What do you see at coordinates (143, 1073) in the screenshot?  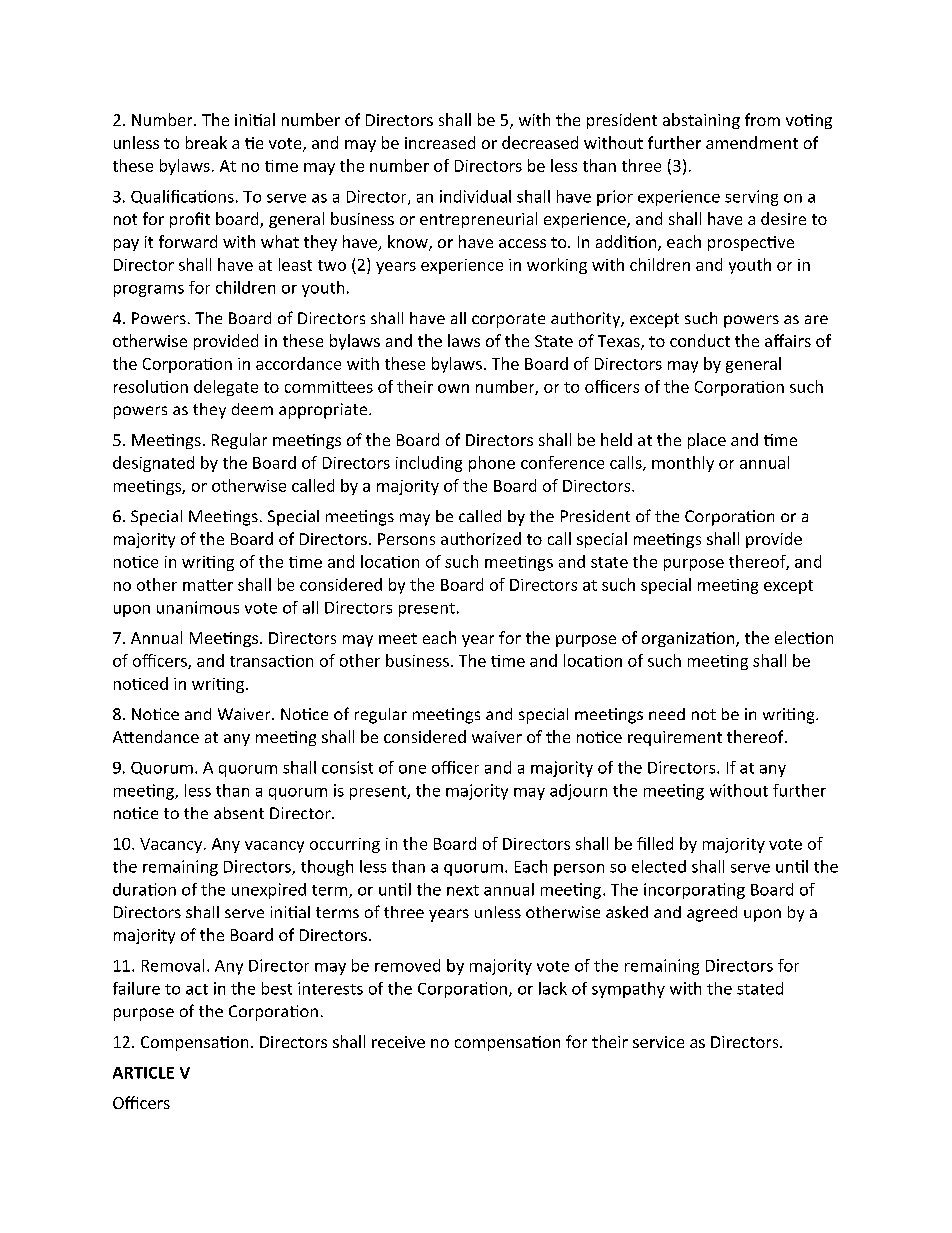 I see `ARTICLE` at bounding box center [143, 1073].
